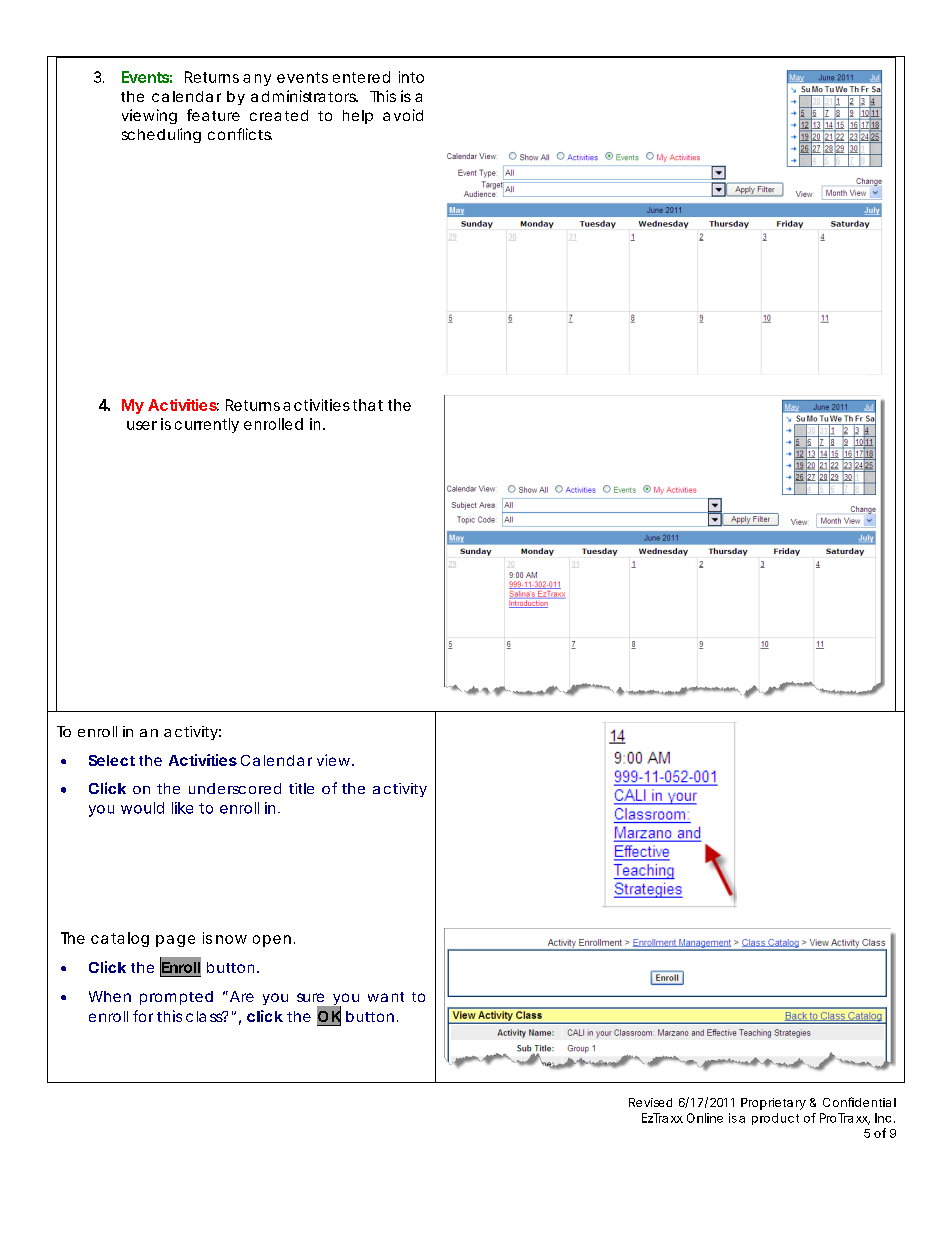 This screenshot has height=1233, width=952. What do you see at coordinates (213, 115) in the screenshot?
I see `feature` at bounding box center [213, 115].
